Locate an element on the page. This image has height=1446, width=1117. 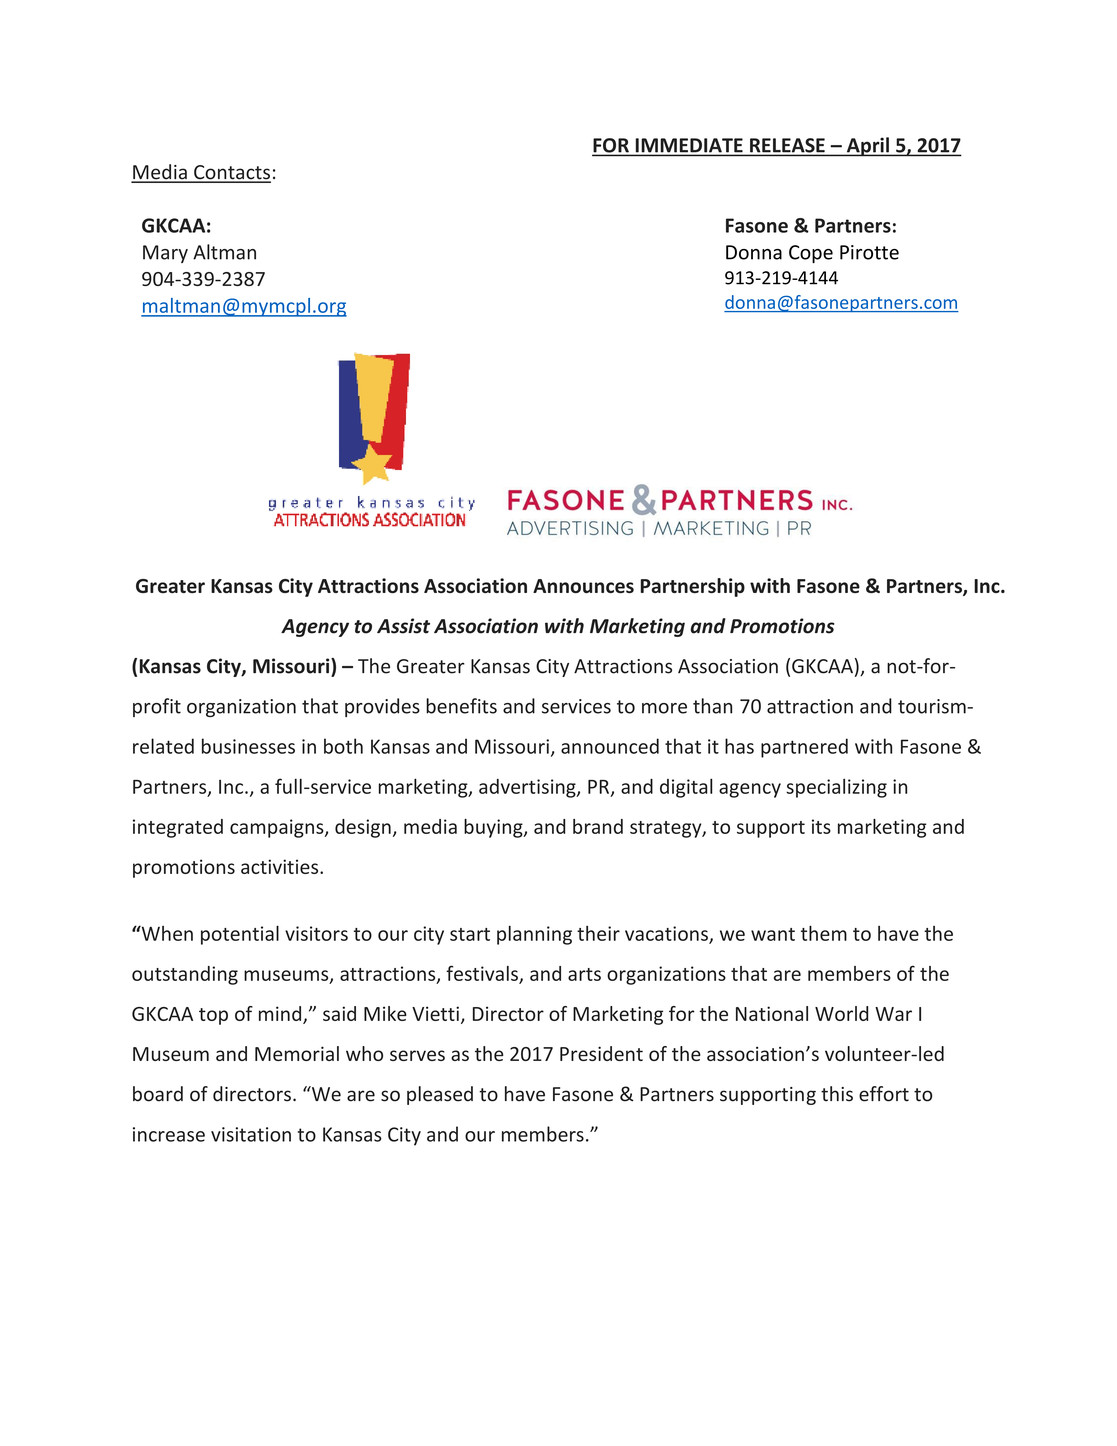
RELEASE is located at coordinates (787, 146).
